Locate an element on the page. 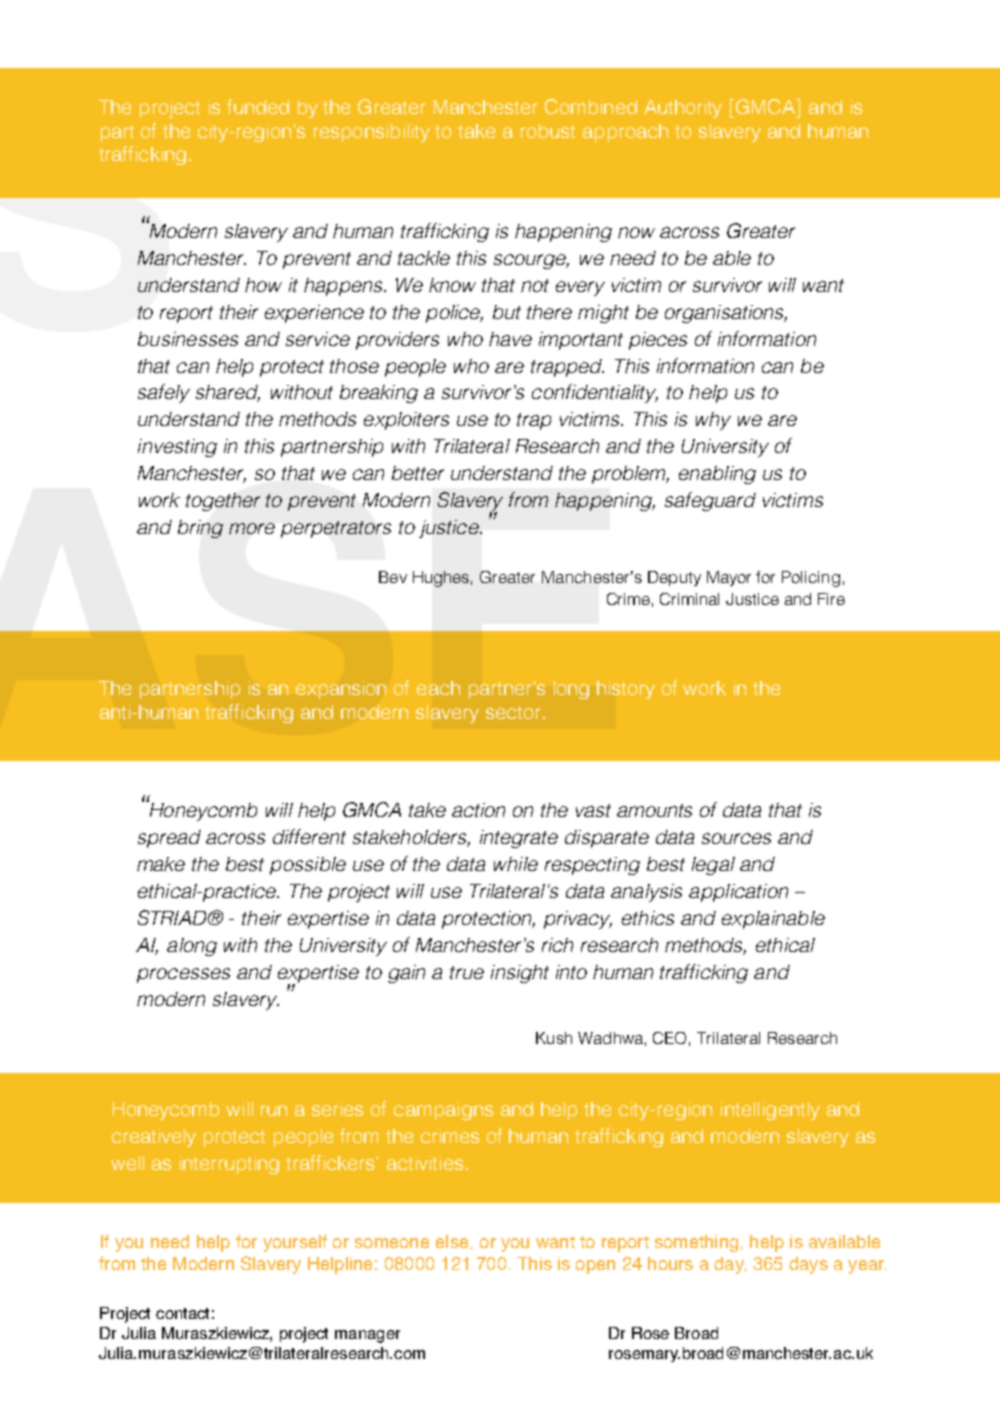 The width and height of the page is (1000, 1414). Policing is located at coordinates (811, 579).
